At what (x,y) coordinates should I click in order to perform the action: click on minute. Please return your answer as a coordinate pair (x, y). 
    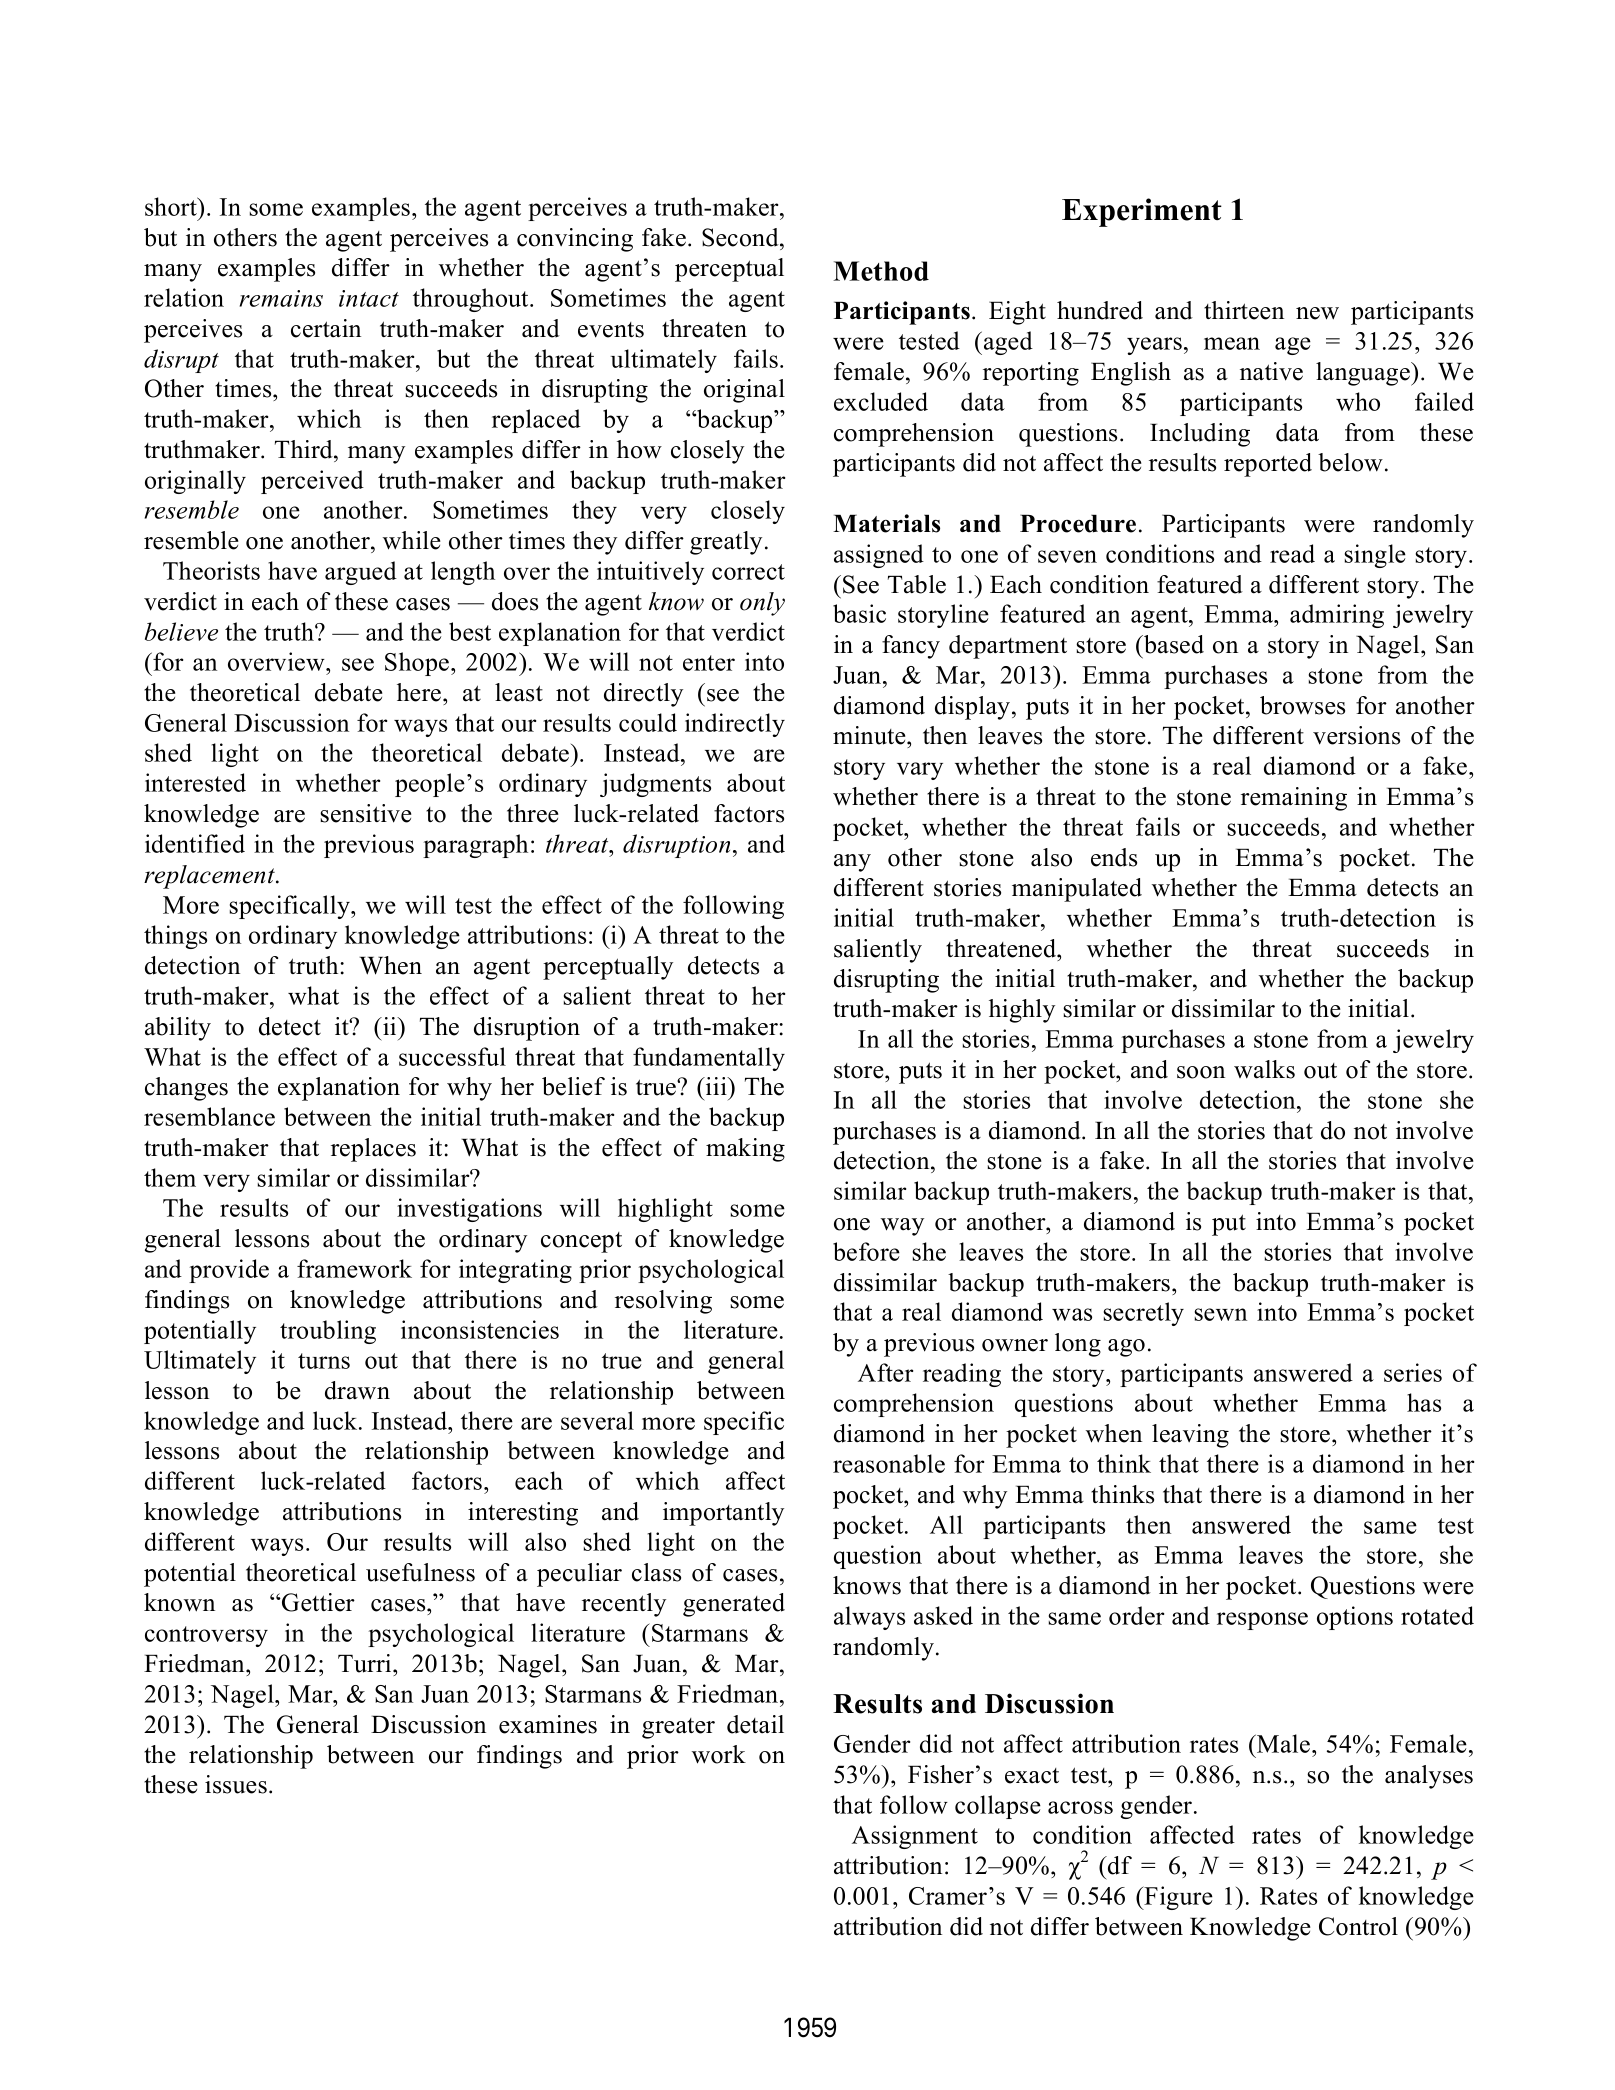
    Looking at the image, I should click on (870, 735).
